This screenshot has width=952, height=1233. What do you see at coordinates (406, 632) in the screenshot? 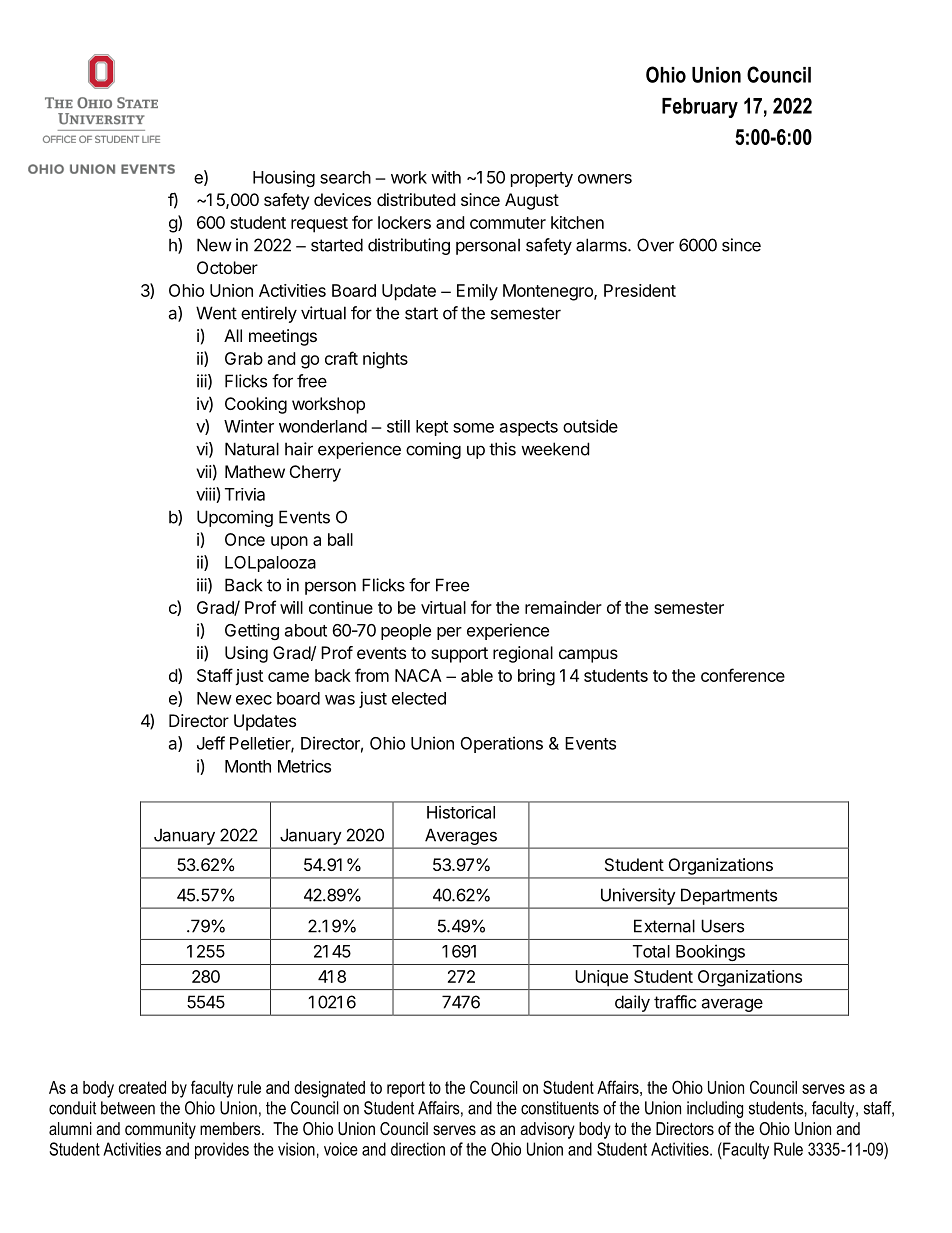
I see `people` at bounding box center [406, 632].
